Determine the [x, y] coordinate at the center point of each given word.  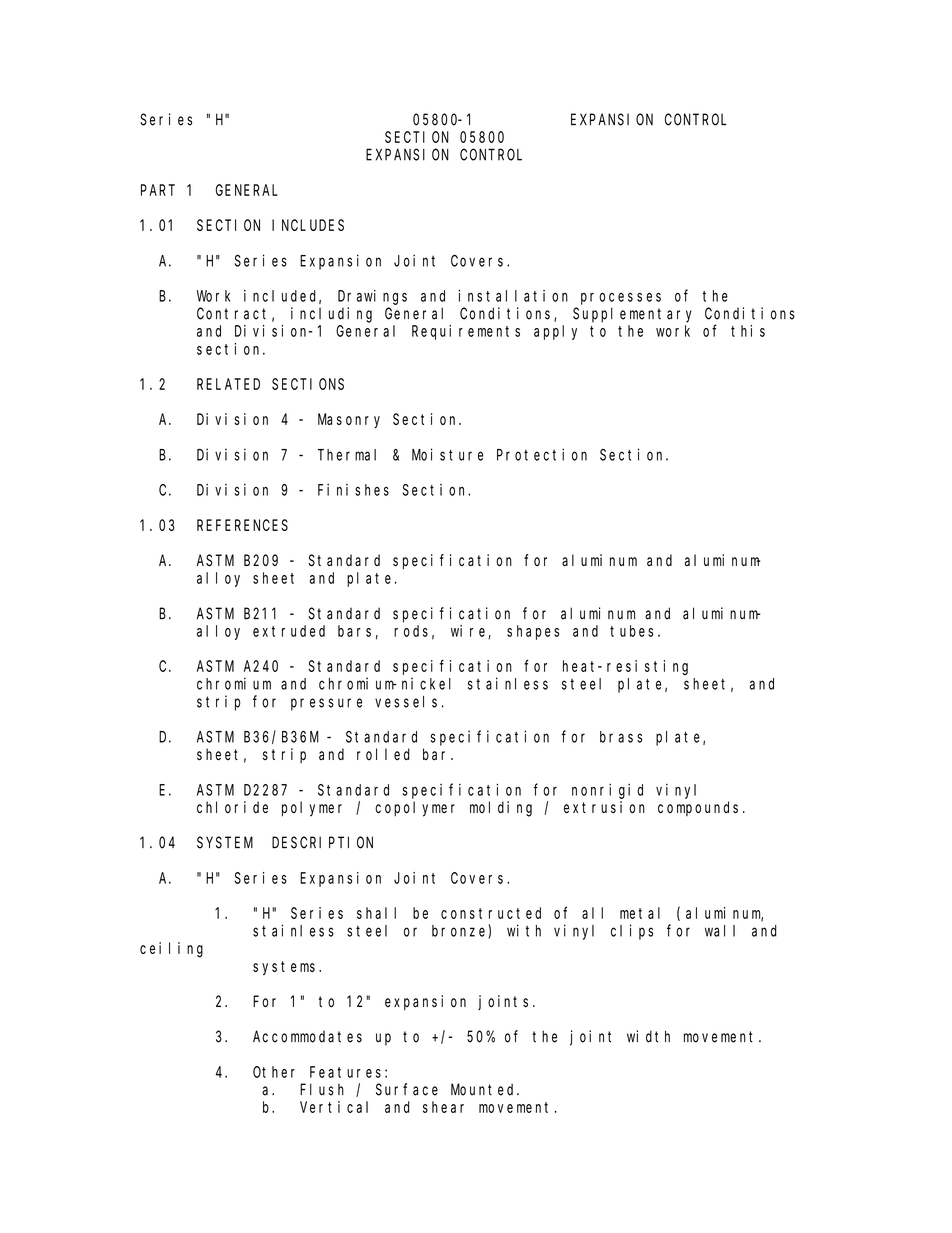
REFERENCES [242, 525]
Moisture [447, 454]
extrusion [604, 807]
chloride [232, 807]
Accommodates [307, 1036]
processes [621, 299]
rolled [383, 754]
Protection [542, 454]
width [648, 1036]
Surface [407, 1089]
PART [158, 190]
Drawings [372, 297]
